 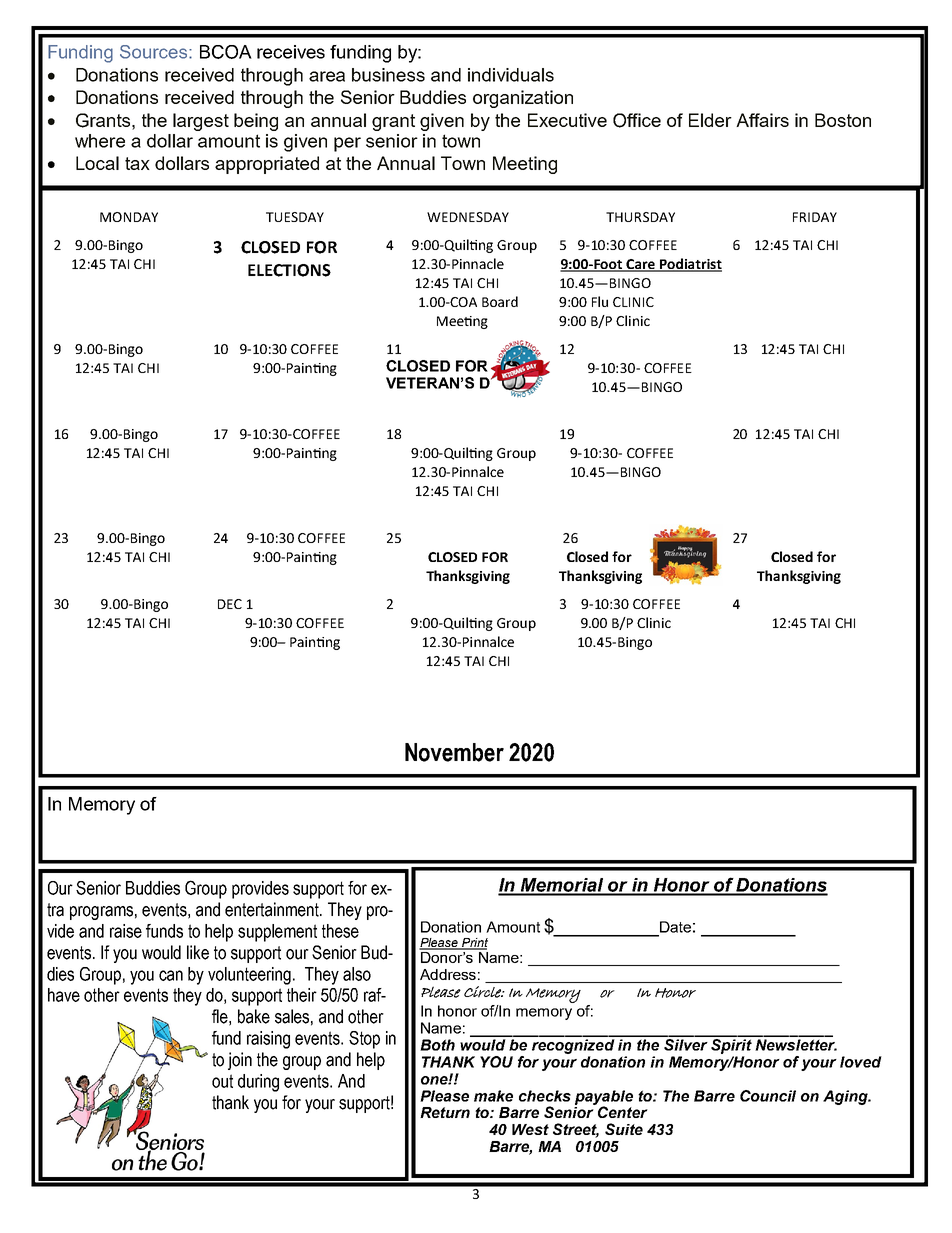 What do you see at coordinates (768, 1096) in the document?
I see `Council` at bounding box center [768, 1096].
